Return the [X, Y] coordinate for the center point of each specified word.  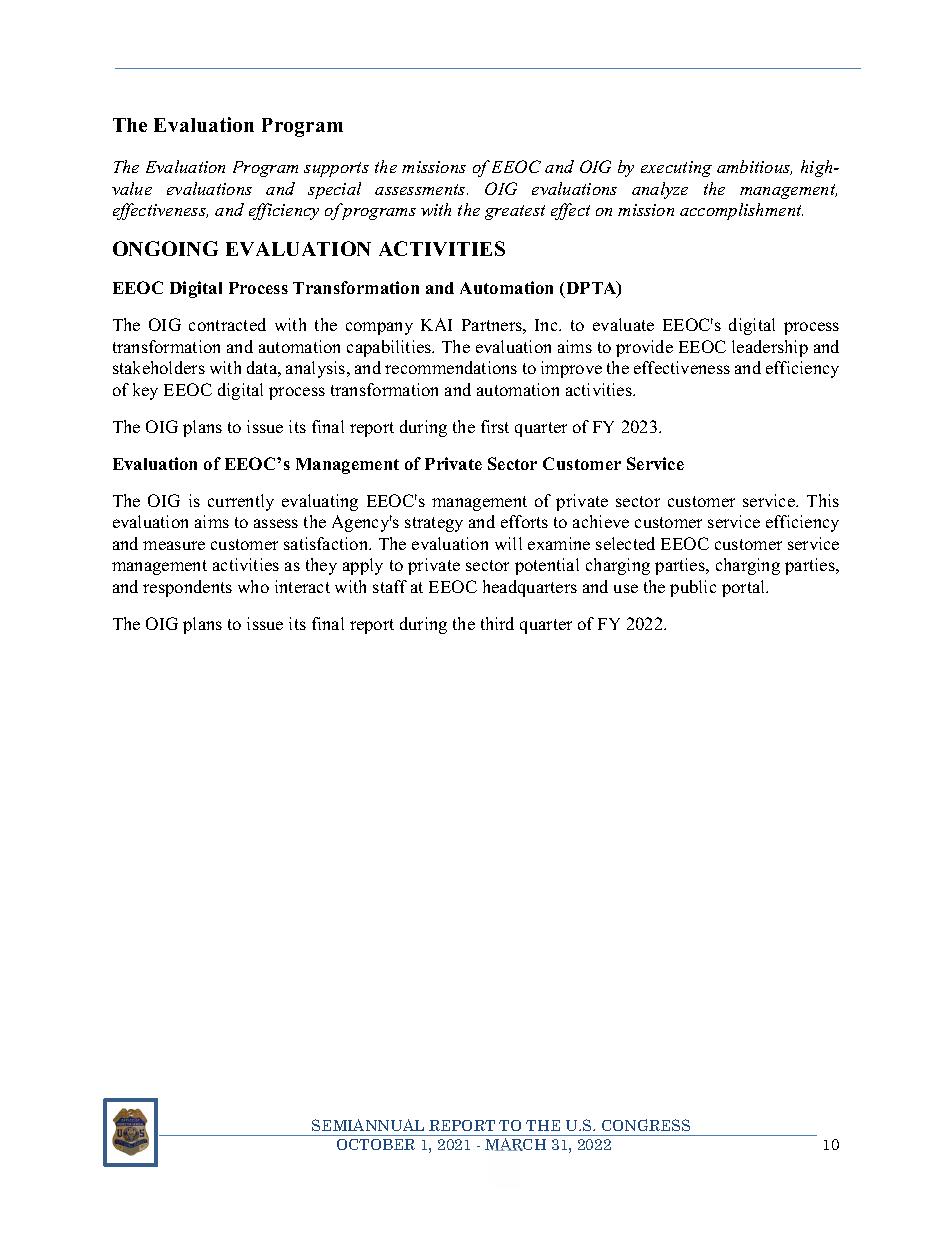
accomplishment [741, 211]
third [497, 623]
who [253, 586]
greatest [515, 212]
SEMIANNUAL [368, 1125]
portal [745, 588]
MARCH [515, 1144]
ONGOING [165, 248]
